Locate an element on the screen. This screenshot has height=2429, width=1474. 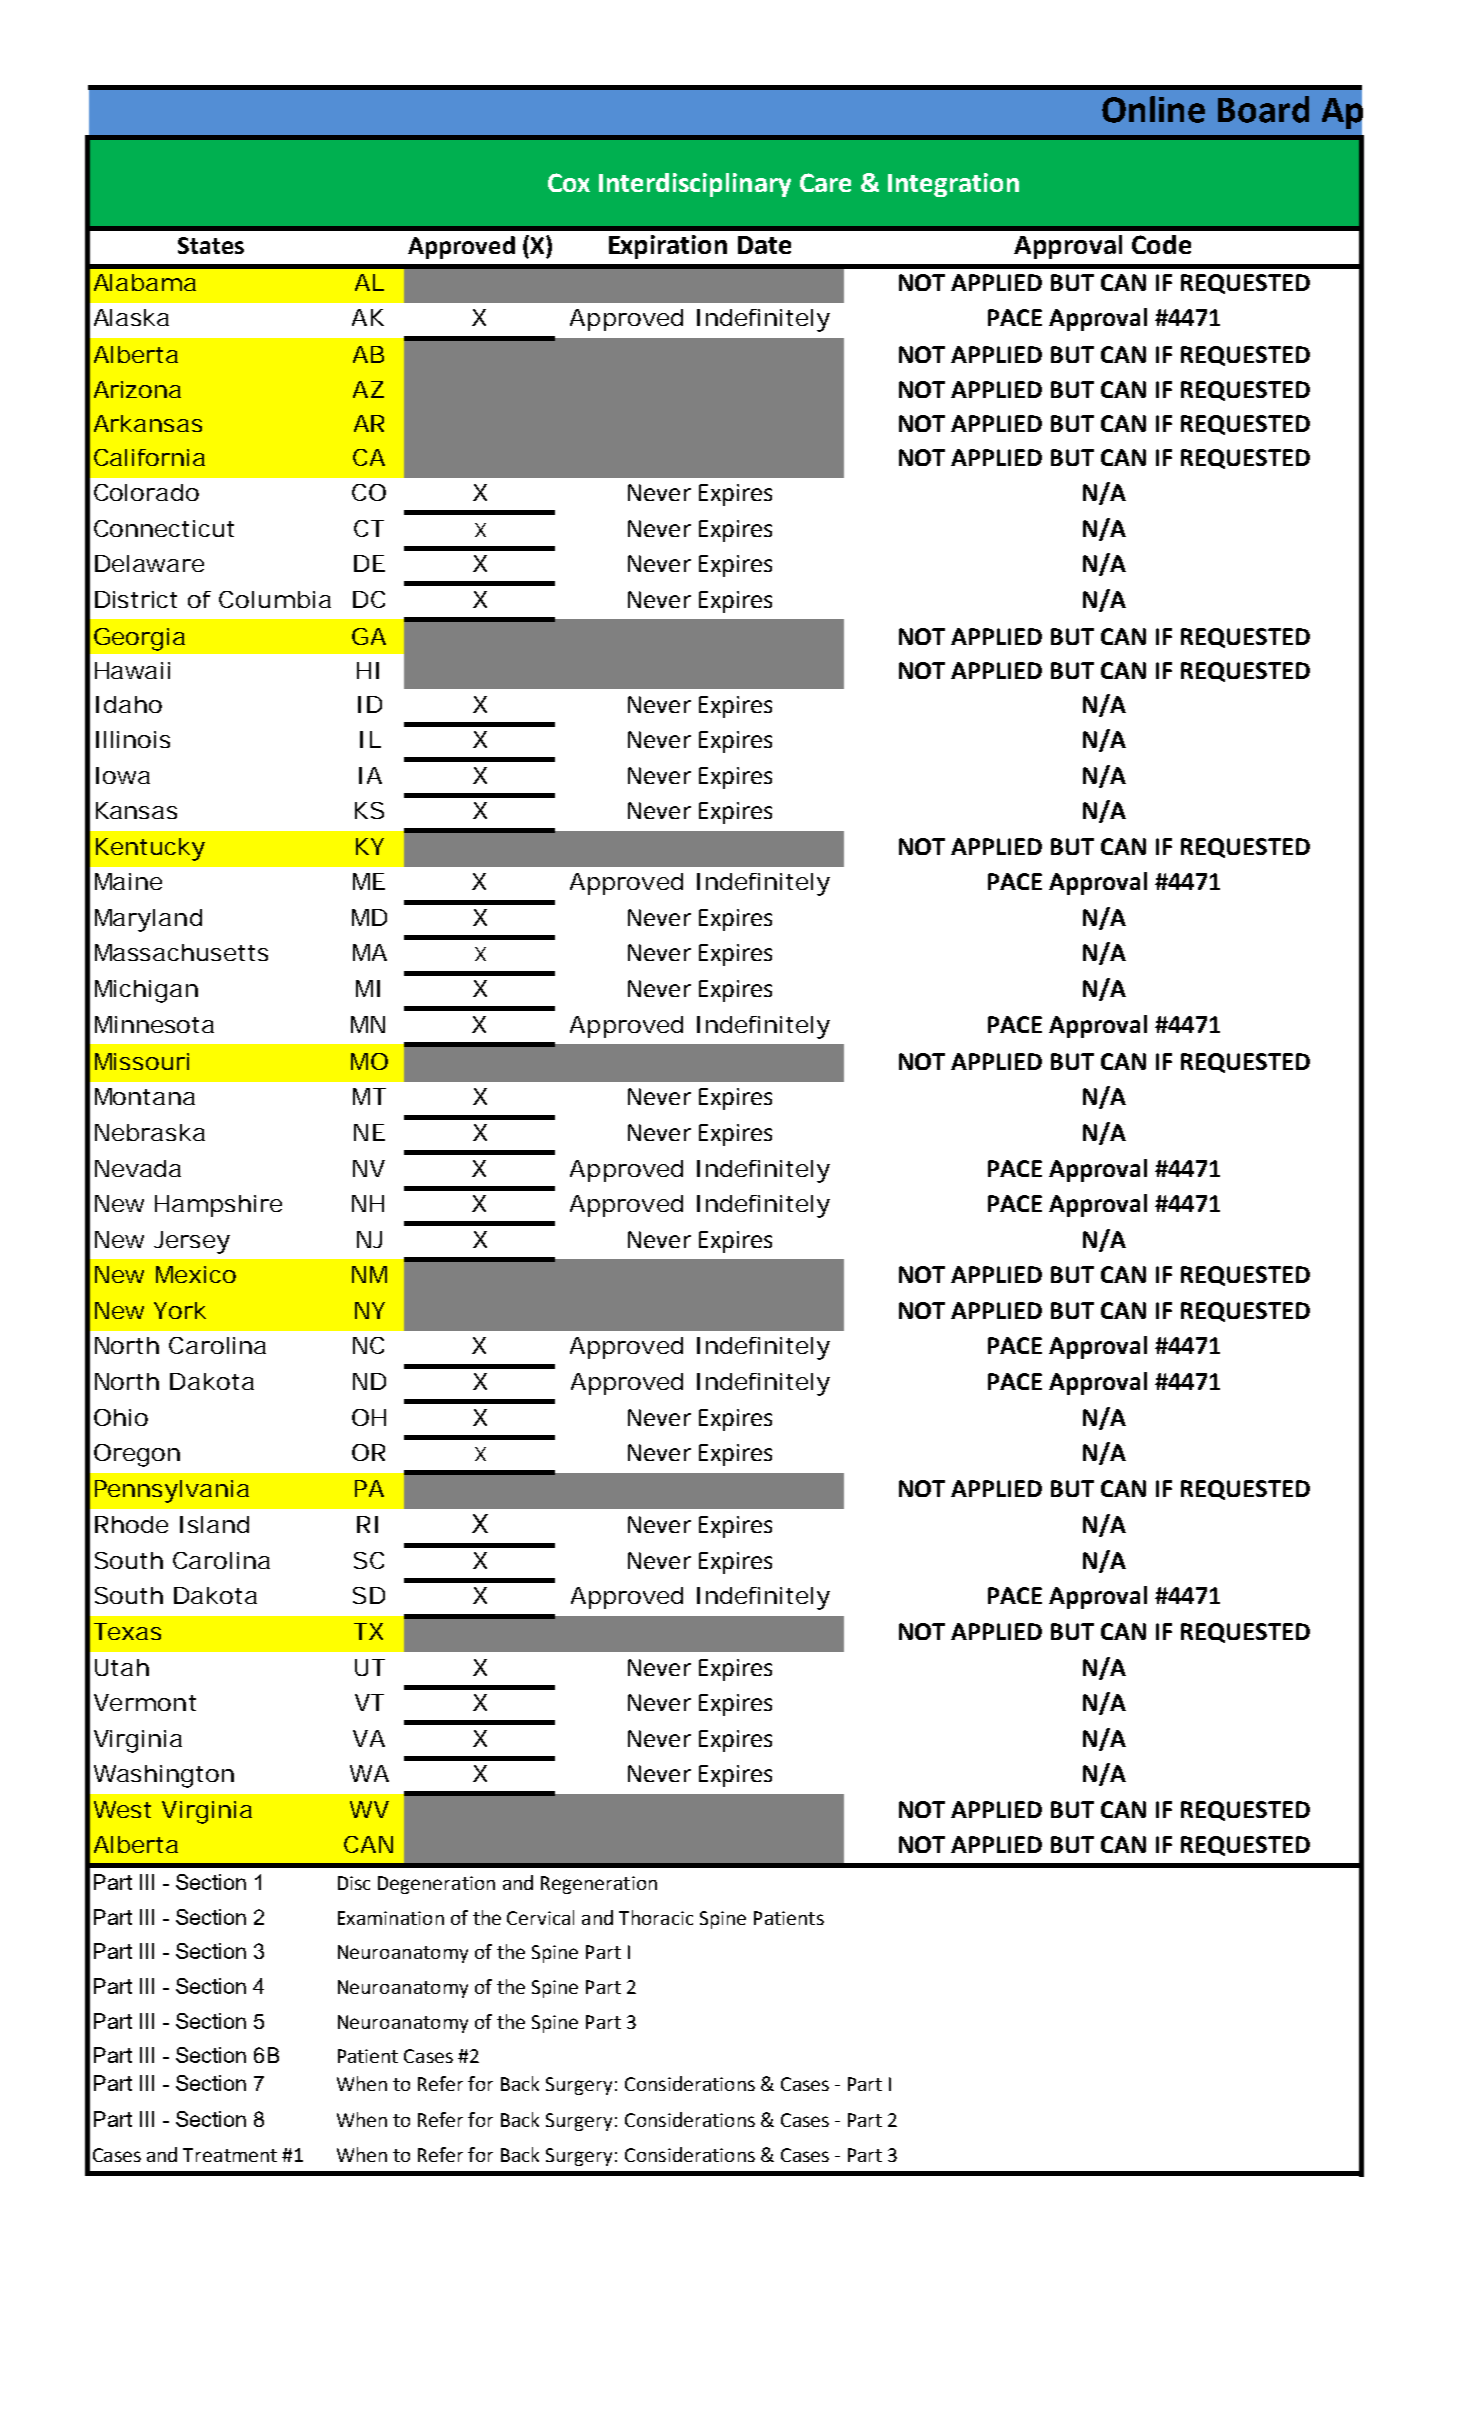
States is located at coordinates (211, 245).
